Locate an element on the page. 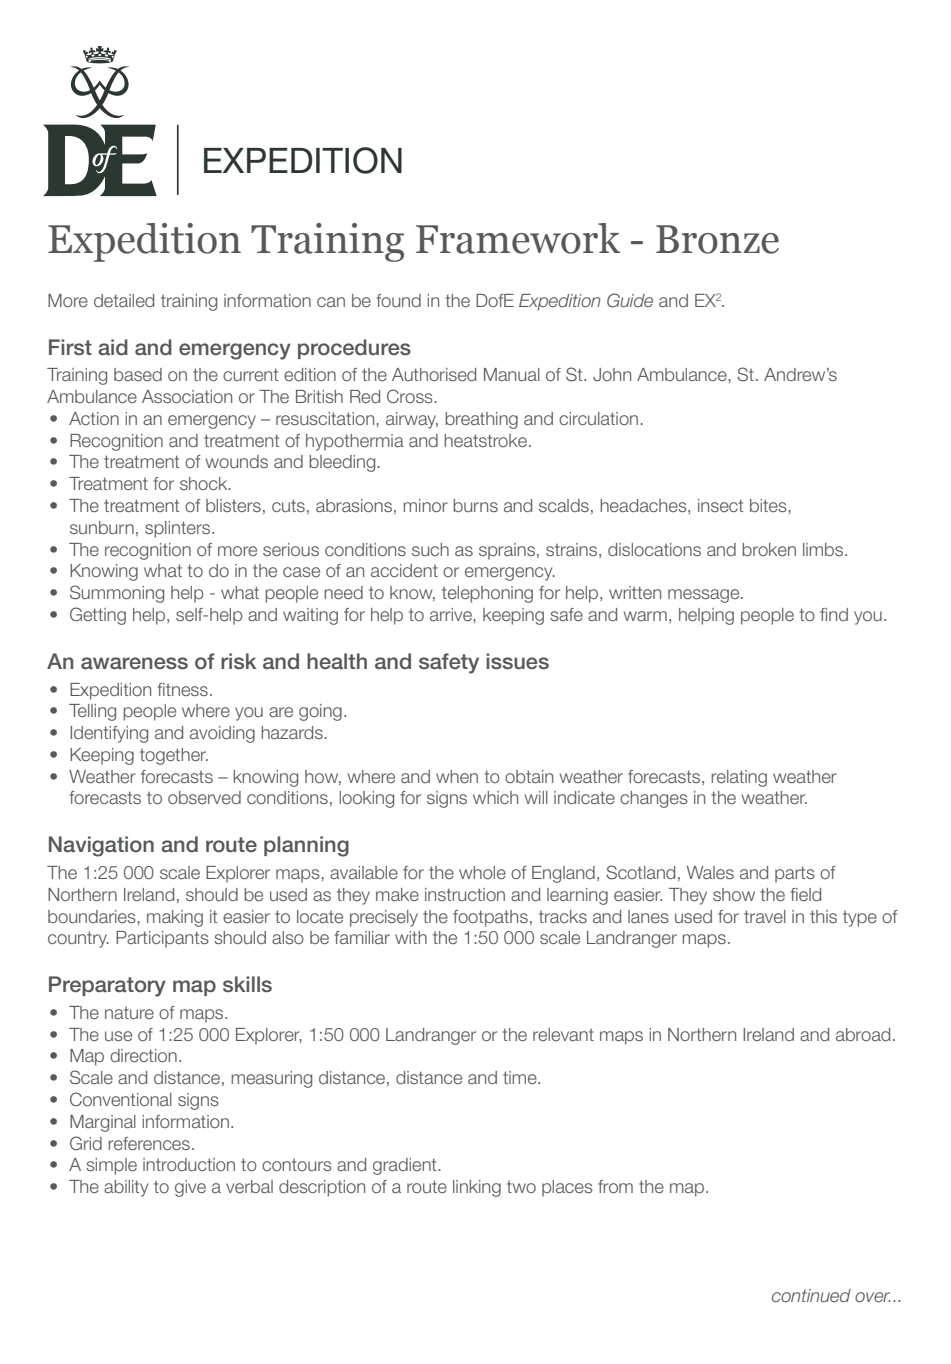 Image resolution: width=951 pixels, height=1364 pixels. arrive is located at coordinates (452, 614).
